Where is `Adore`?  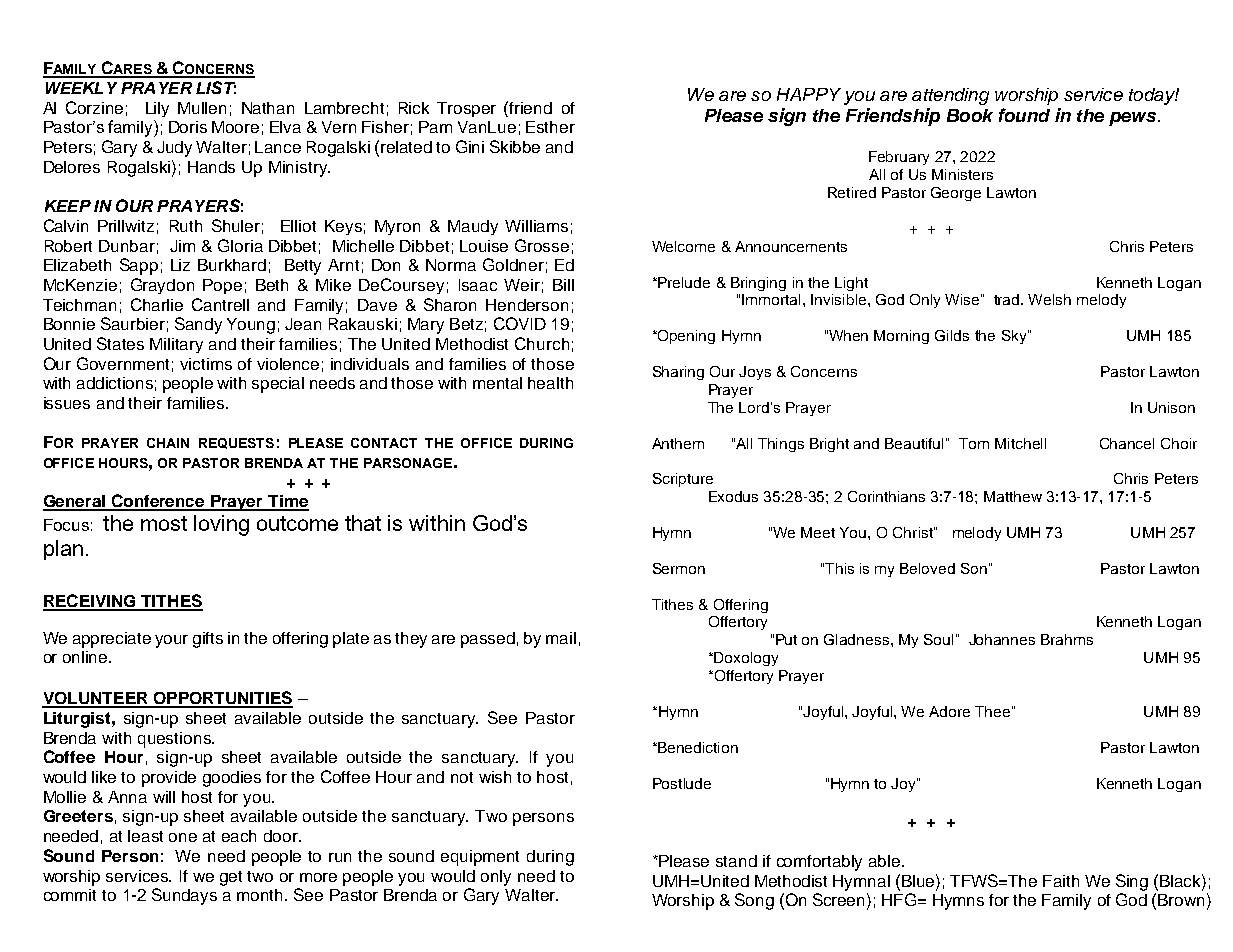
Adore is located at coordinates (949, 711).
